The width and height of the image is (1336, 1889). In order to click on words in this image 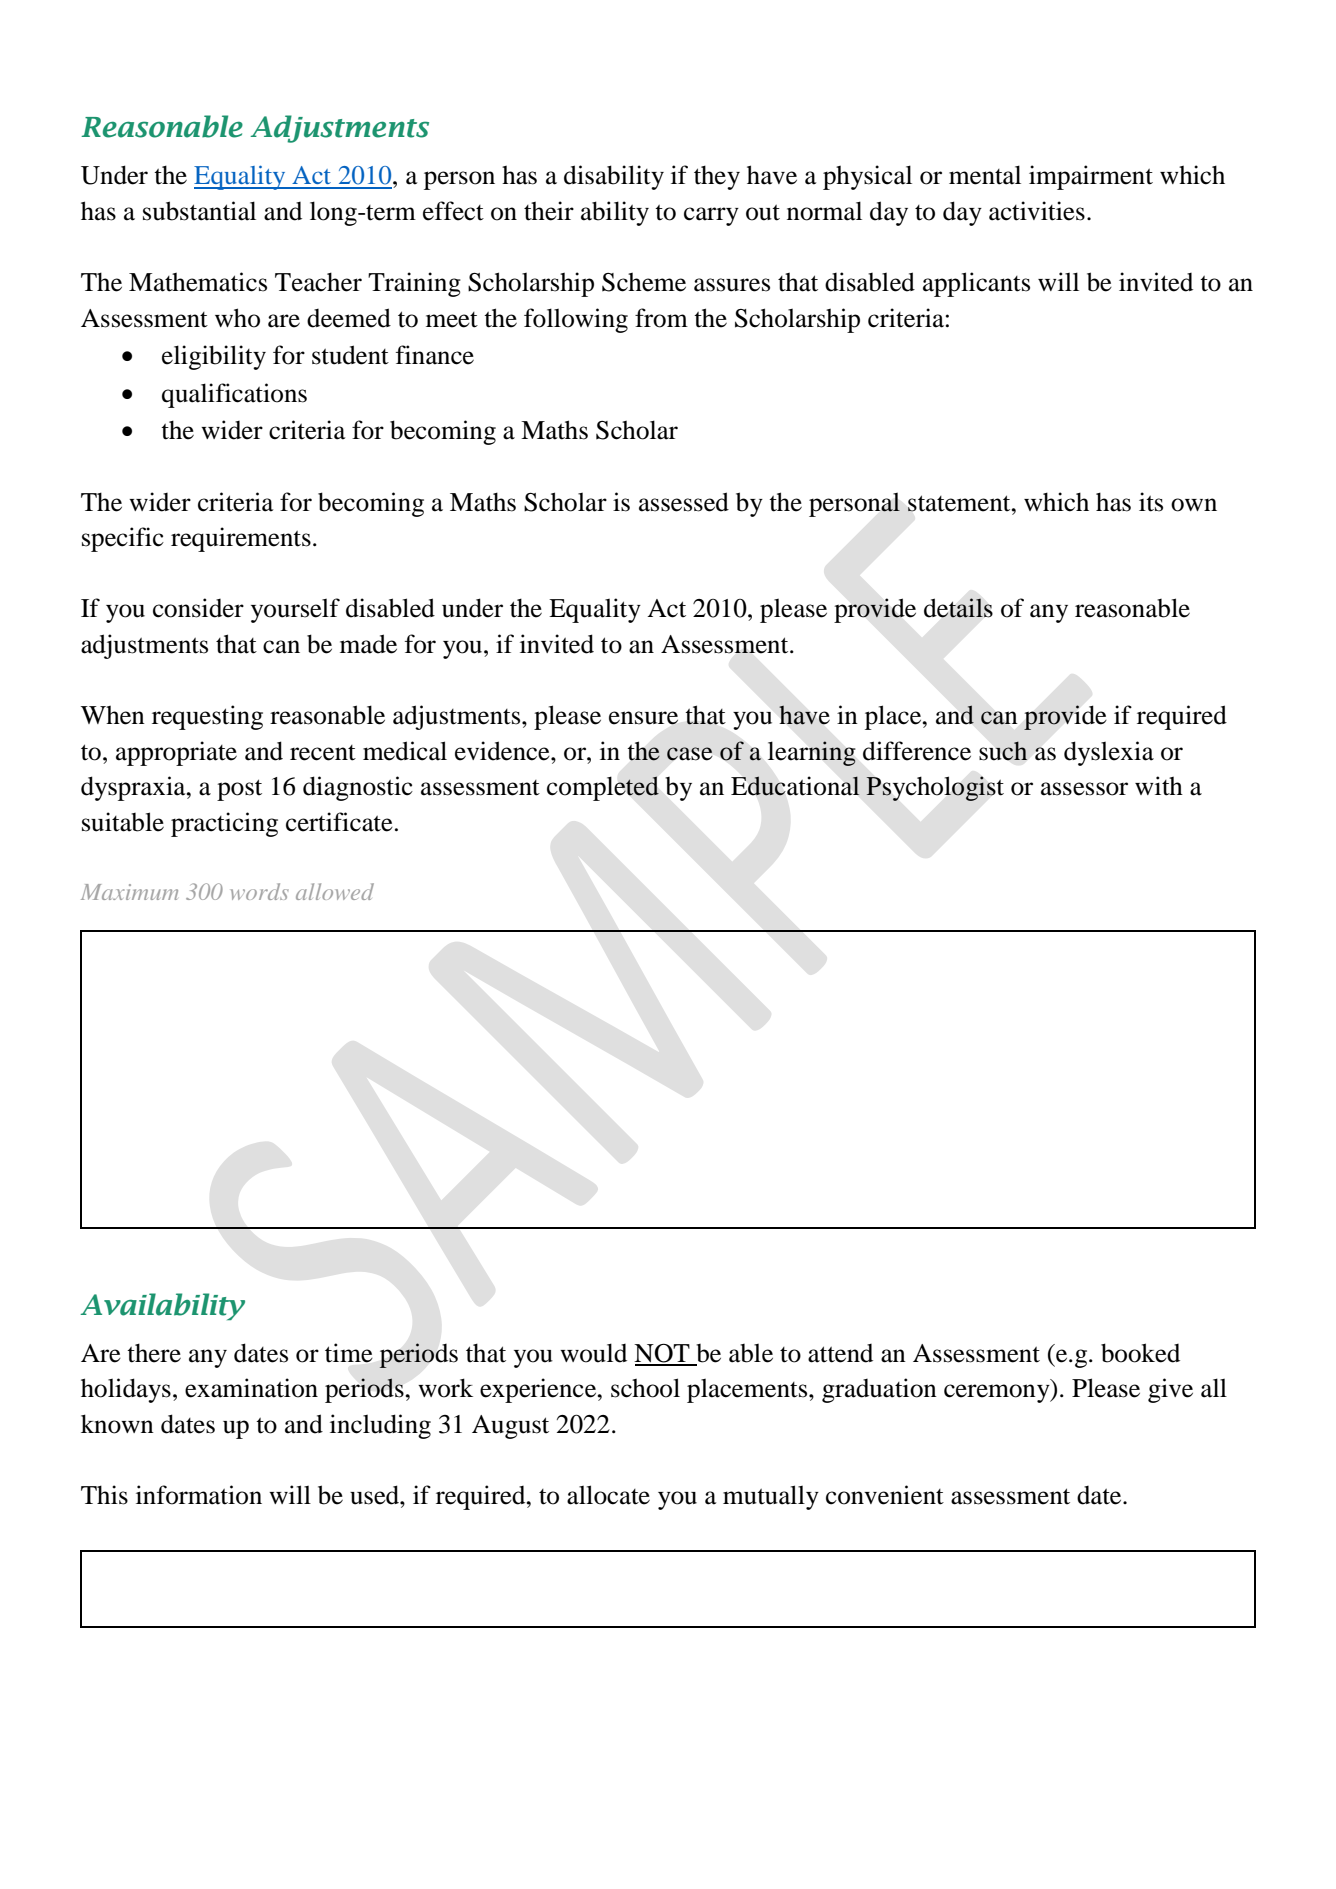, I will do `click(260, 891)`.
